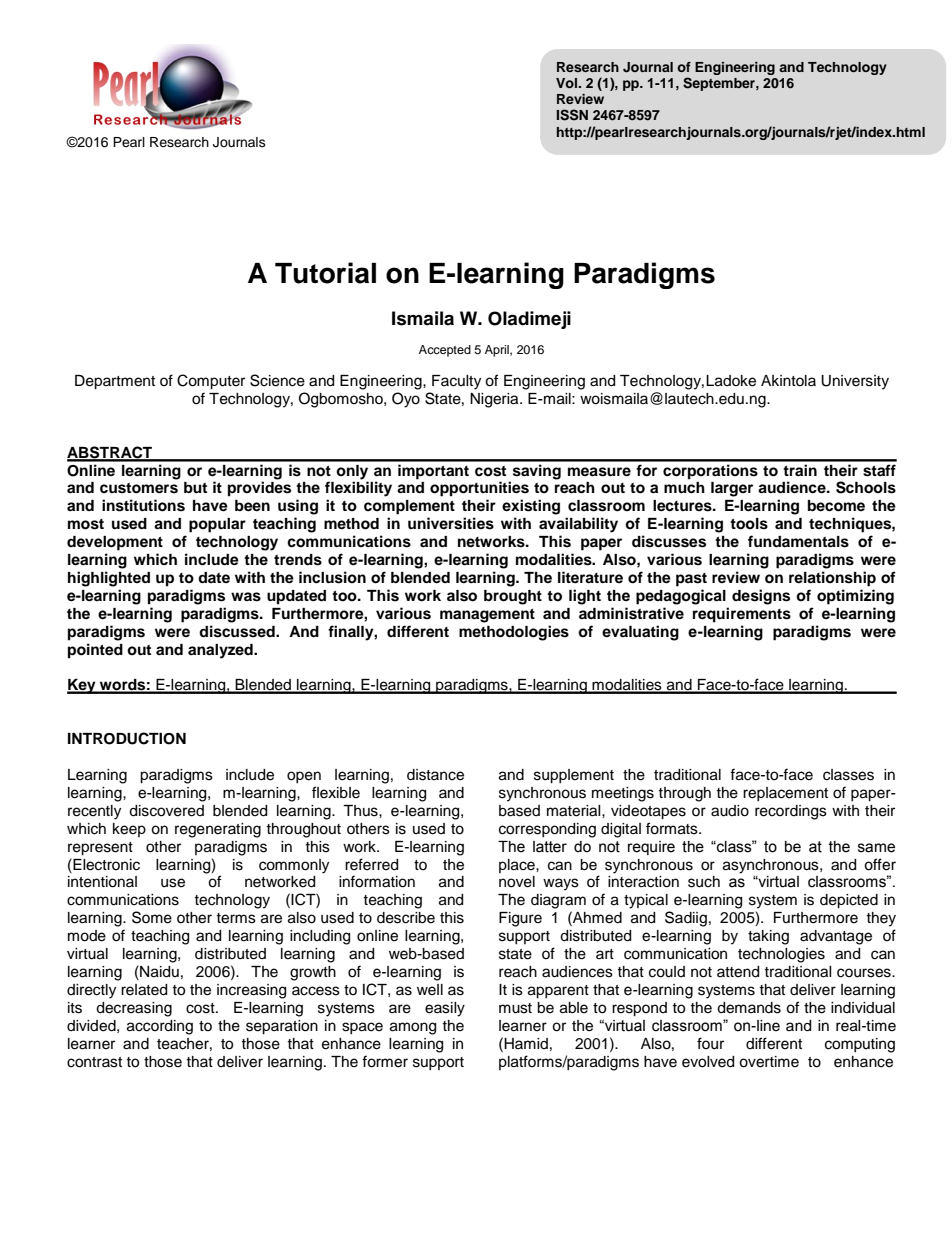 Image resolution: width=952 pixels, height=1233 pixels. What do you see at coordinates (160, 1027) in the image?
I see `according` at bounding box center [160, 1027].
